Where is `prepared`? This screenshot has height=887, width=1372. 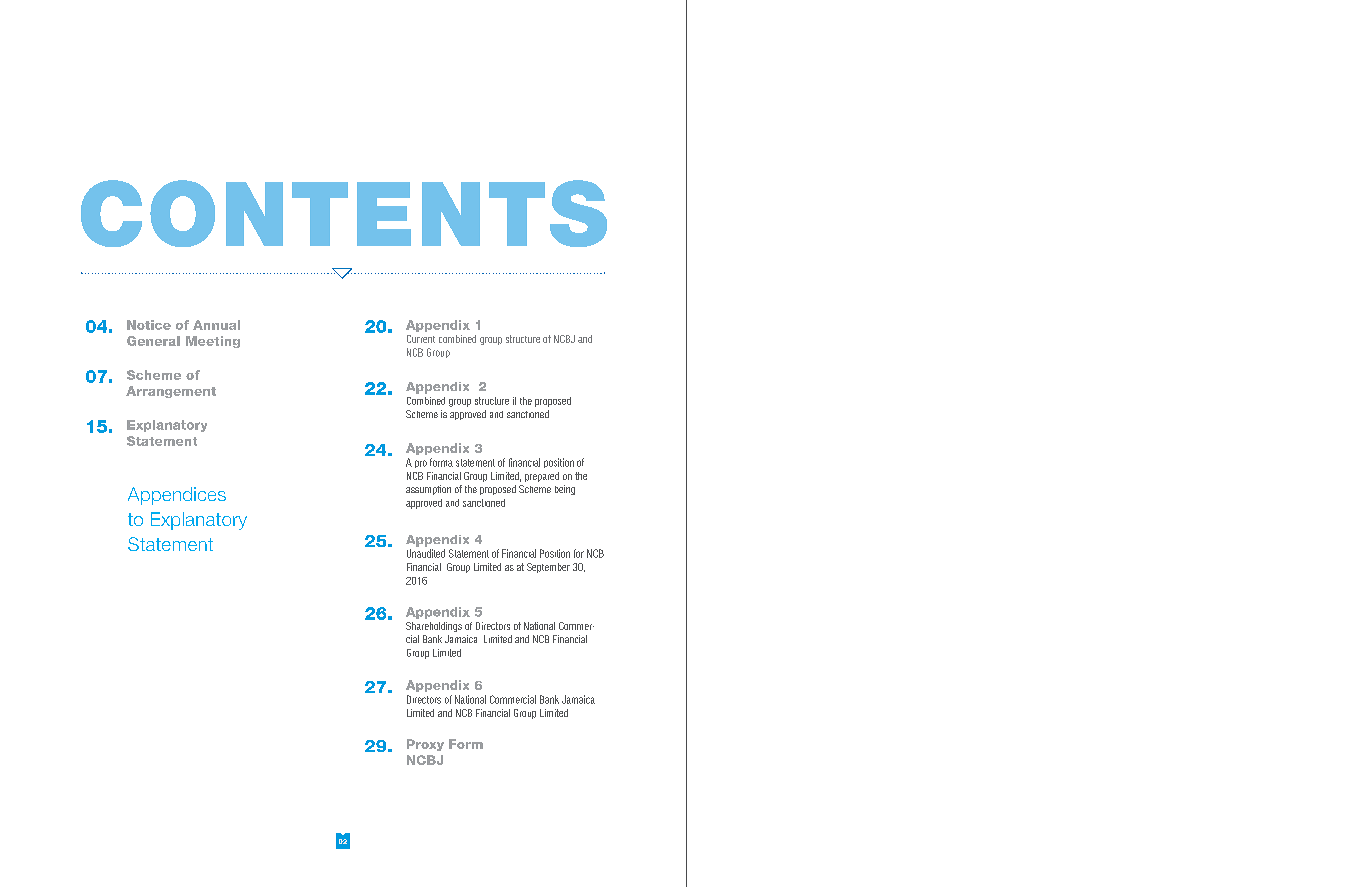 prepared is located at coordinates (542, 477).
